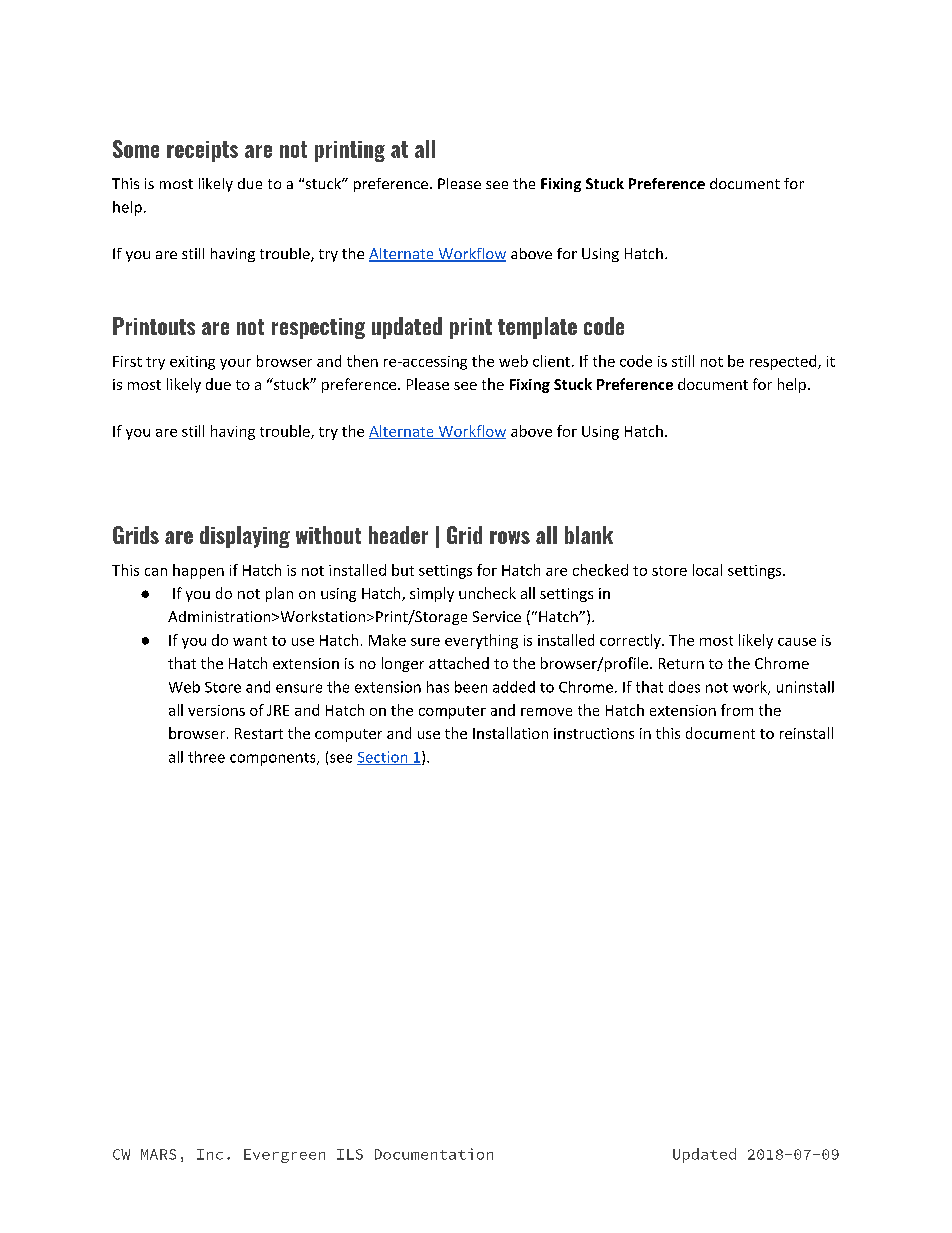  I want to click on reinstall, so click(806, 733).
